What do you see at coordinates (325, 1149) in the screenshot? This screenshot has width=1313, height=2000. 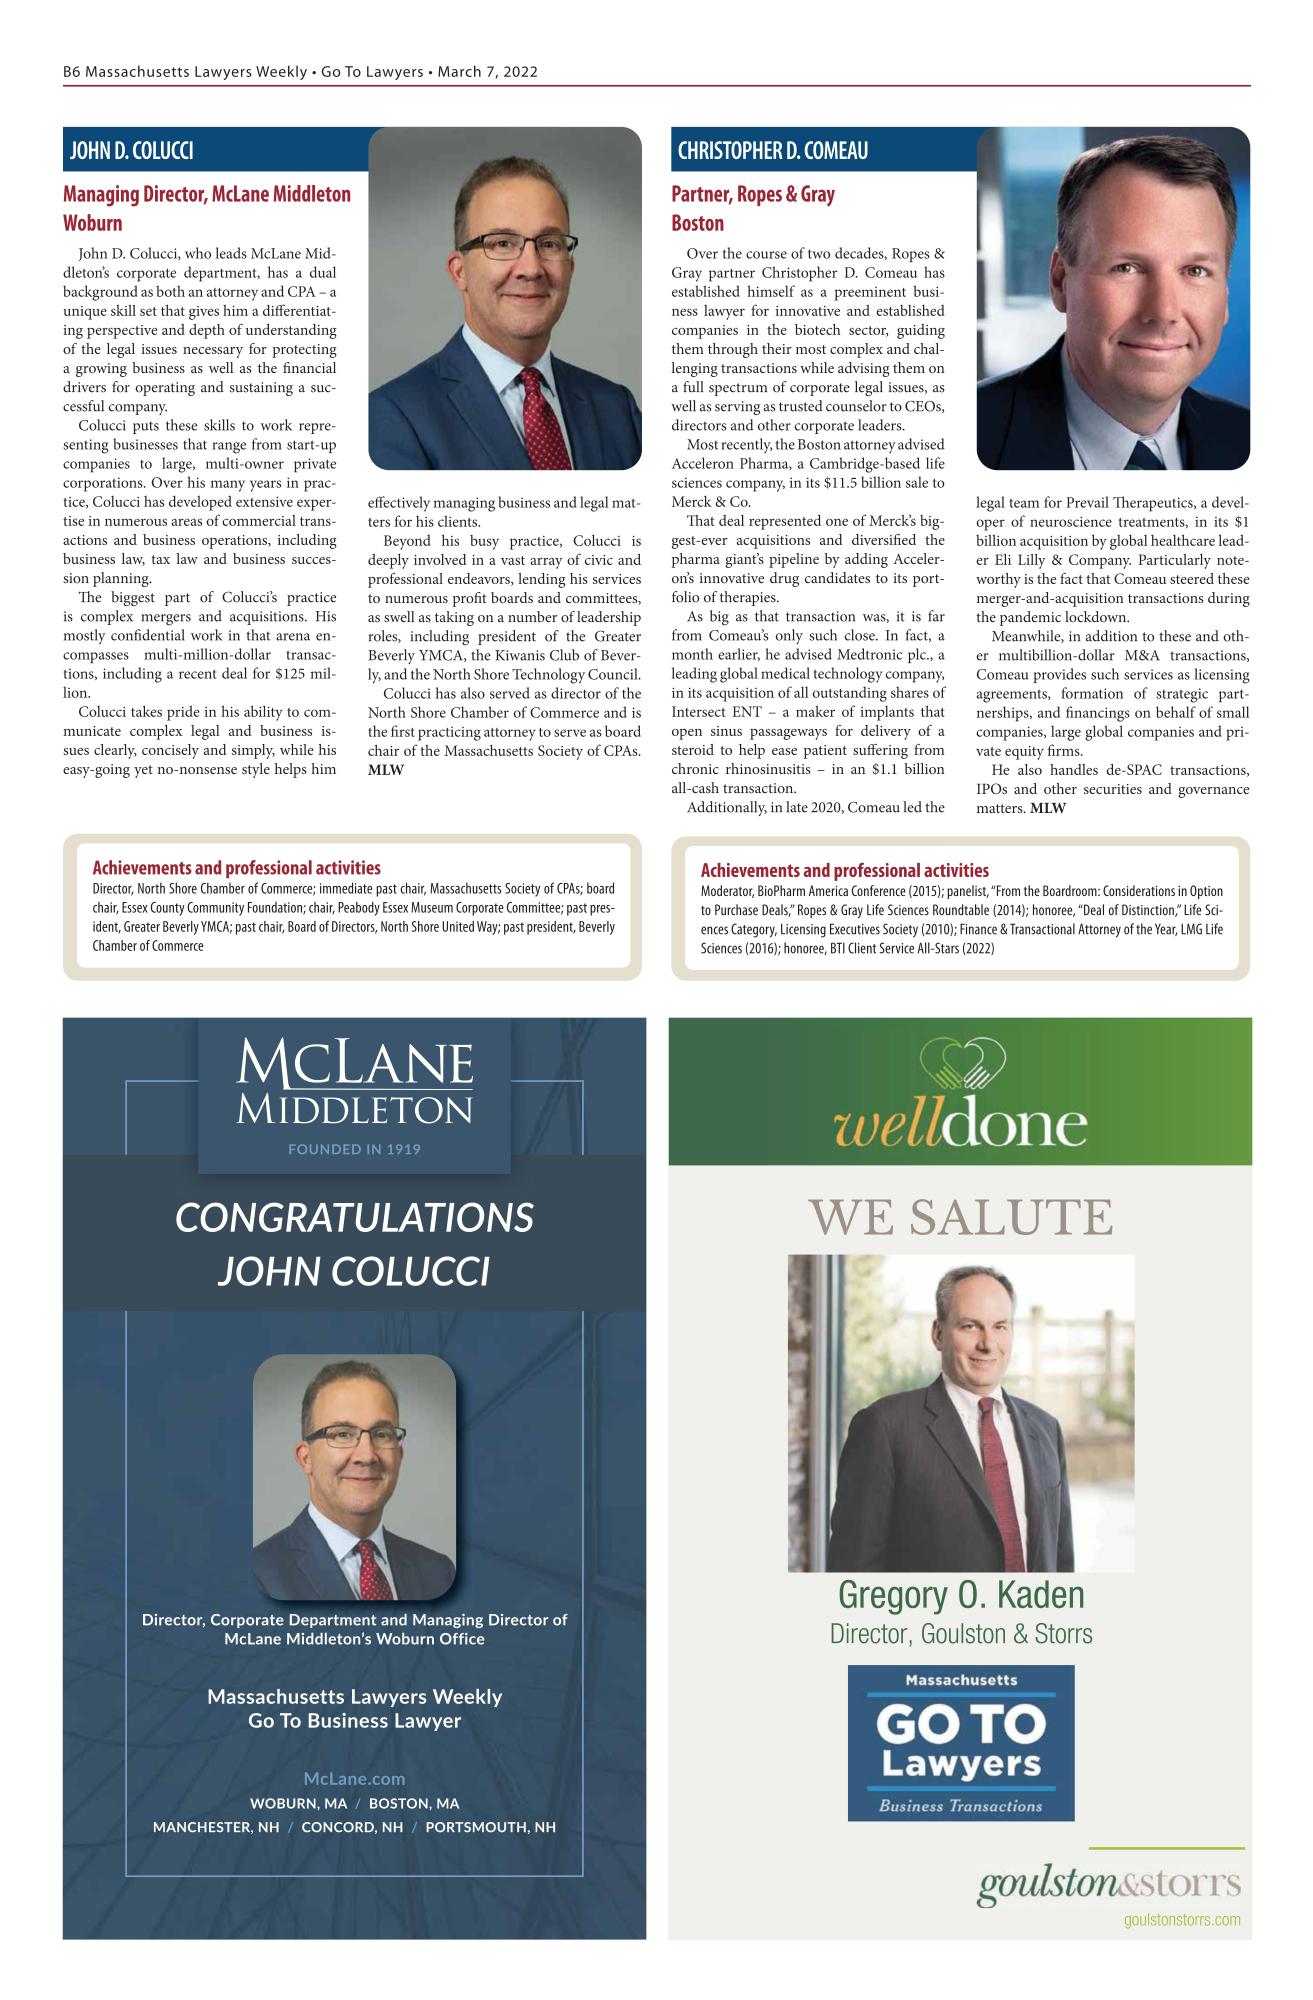 I see `FOUNDED` at bounding box center [325, 1149].
